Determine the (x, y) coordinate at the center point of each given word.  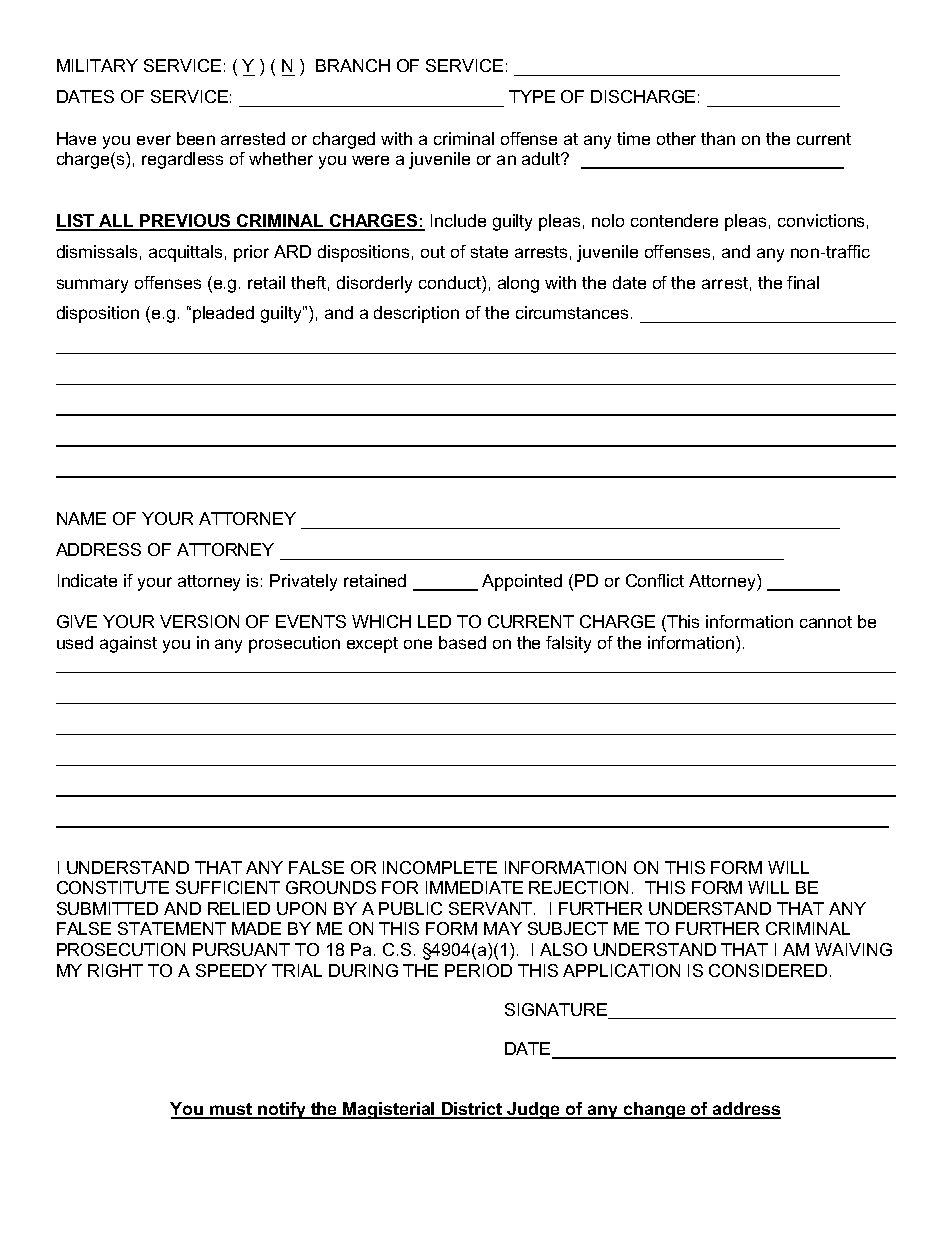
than (718, 138)
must (231, 1110)
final (803, 282)
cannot (826, 622)
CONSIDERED (768, 970)
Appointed (522, 582)
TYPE (532, 96)
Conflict (655, 580)
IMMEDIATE (474, 887)
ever (154, 140)
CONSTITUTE (113, 887)
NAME (81, 518)
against (128, 644)
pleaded (223, 314)
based (462, 642)
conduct (451, 282)
